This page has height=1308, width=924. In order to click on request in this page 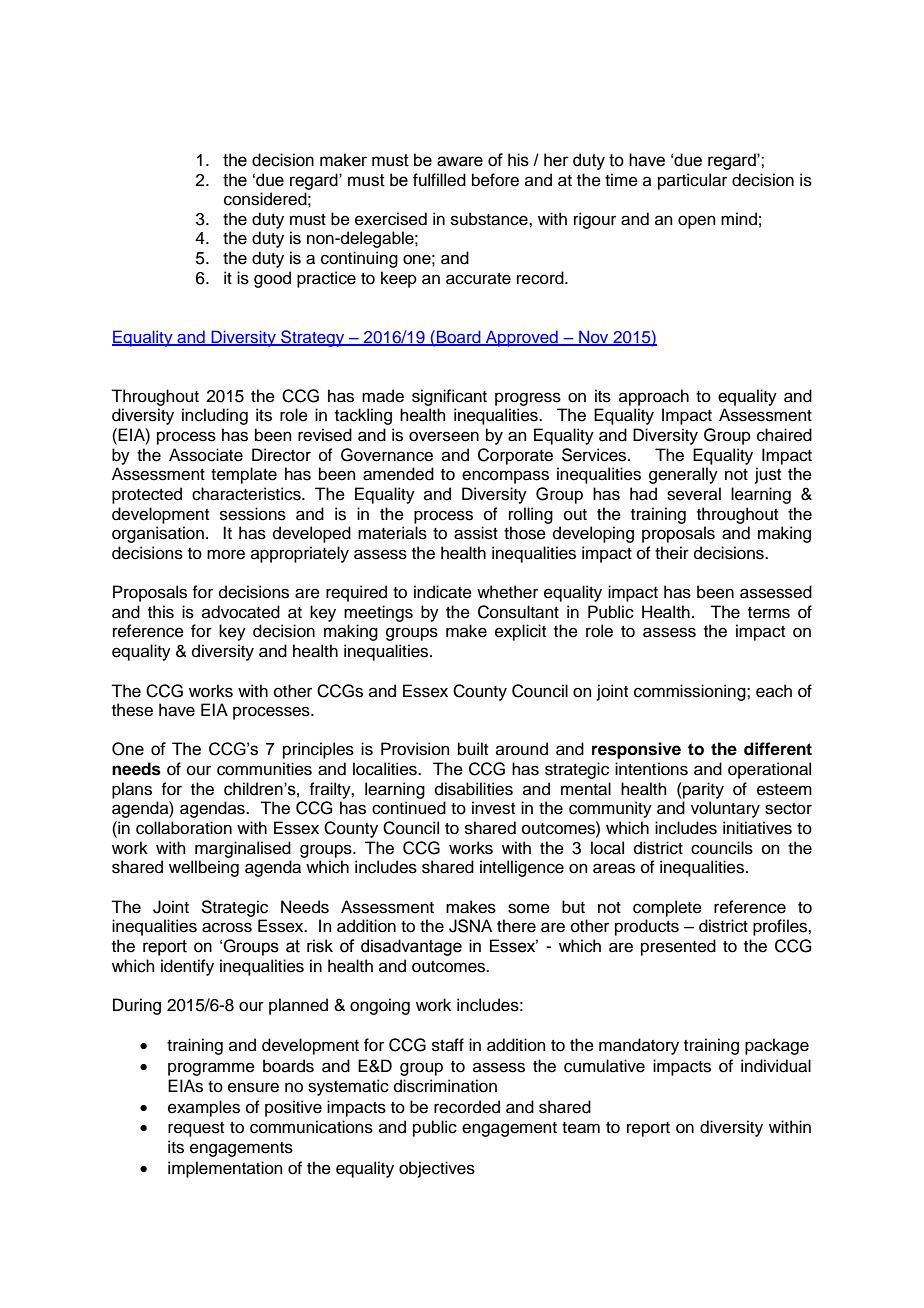, I will do `click(196, 1129)`.
